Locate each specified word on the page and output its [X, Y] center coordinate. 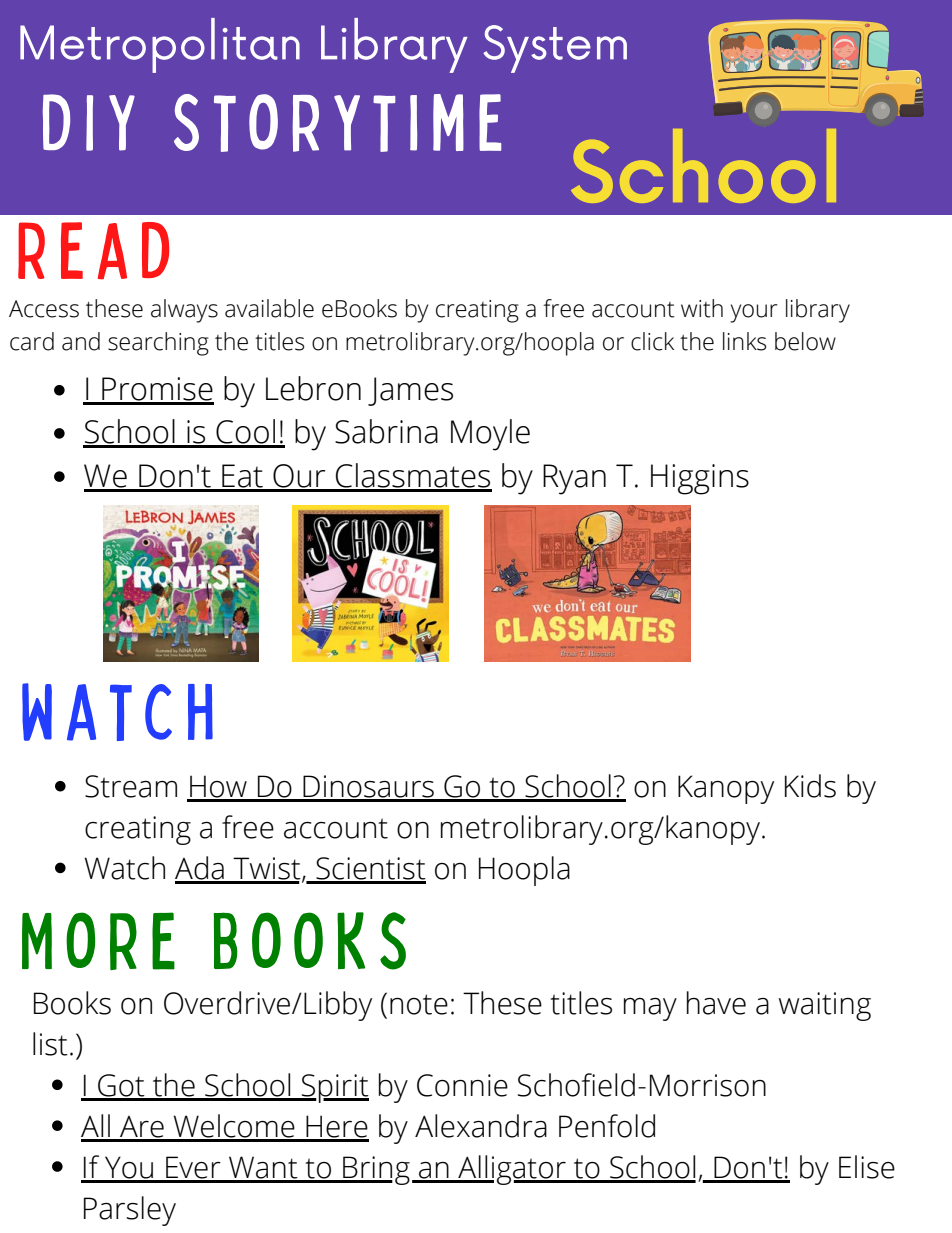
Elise [867, 1167]
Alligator [512, 1170]
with [702, 308]
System [555, 49]
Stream [131, 786]
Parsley [130, 1211]
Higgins [700, 479]
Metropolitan [160, 45]
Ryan [574, 479]
